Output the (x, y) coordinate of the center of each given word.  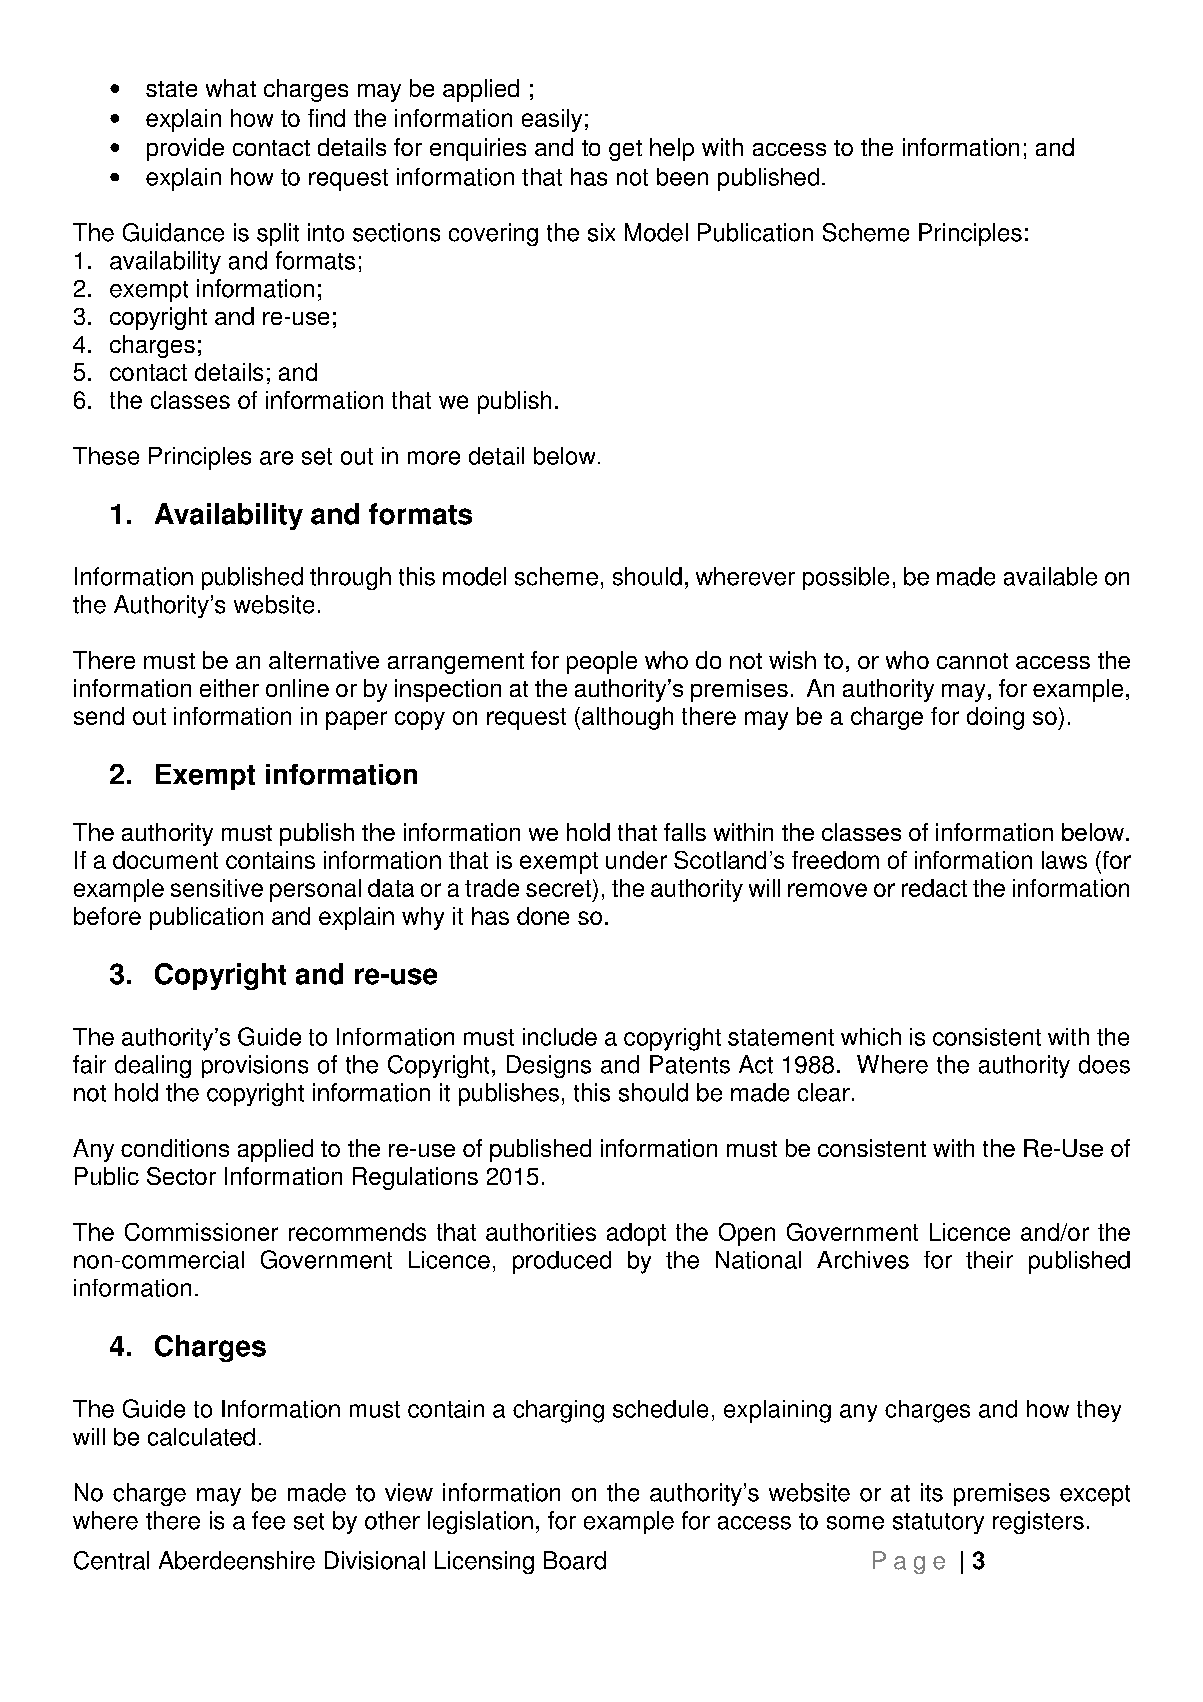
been (682, 177)
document (165, 860)
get (625, 150)
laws (1064, 860)
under (636, 860)
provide (185, 149)
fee (268, 1520)
